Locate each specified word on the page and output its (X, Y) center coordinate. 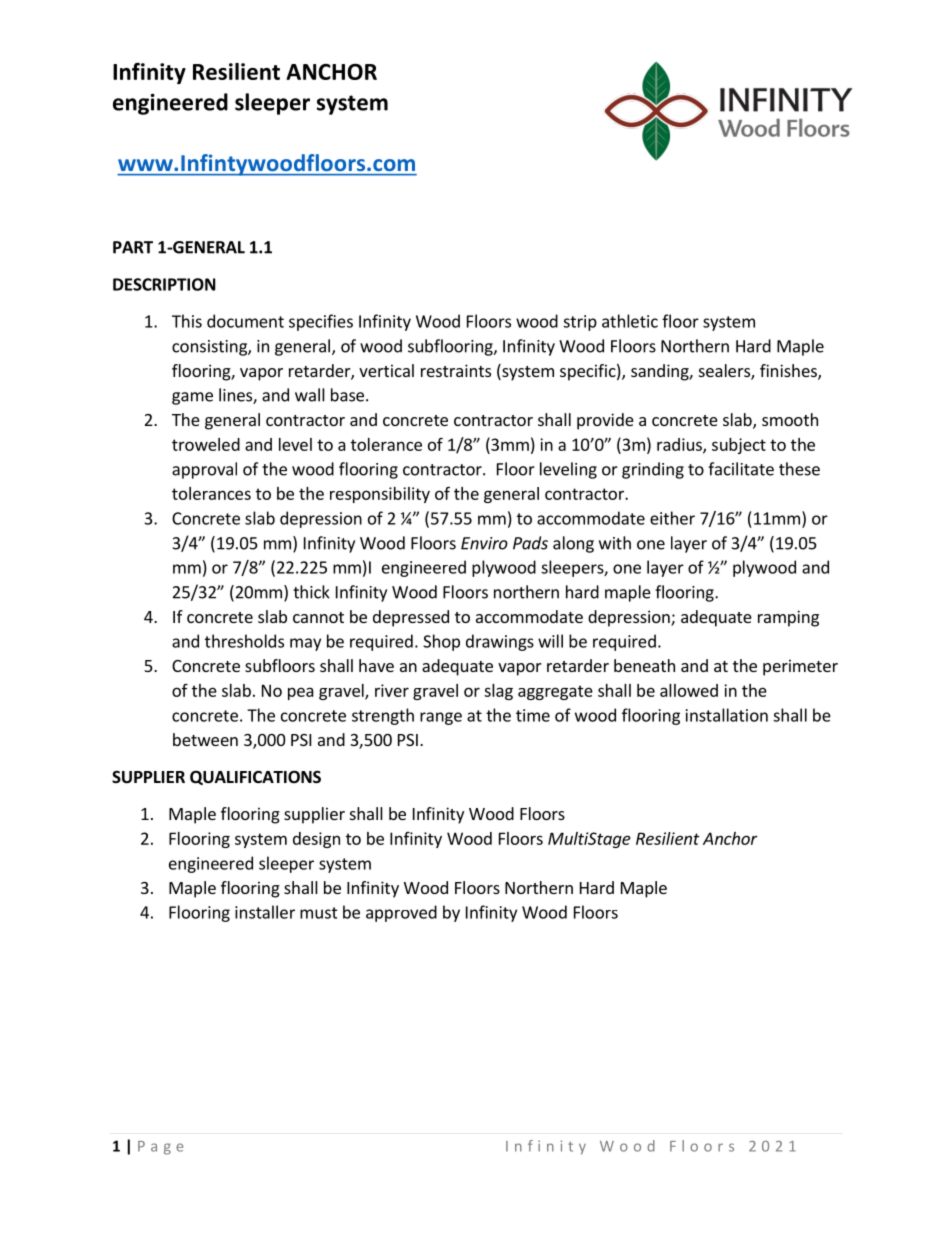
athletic (630, 321)
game (192, 398)
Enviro (484, 543)
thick (311, 592)
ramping (788, 618)
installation (727, 715)
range (441, 718)
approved (401, 913)
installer (265, 912)
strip (580, 323)
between (205, 739)
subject (739, 446)
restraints (456, 370)
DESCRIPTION (164, 284)
